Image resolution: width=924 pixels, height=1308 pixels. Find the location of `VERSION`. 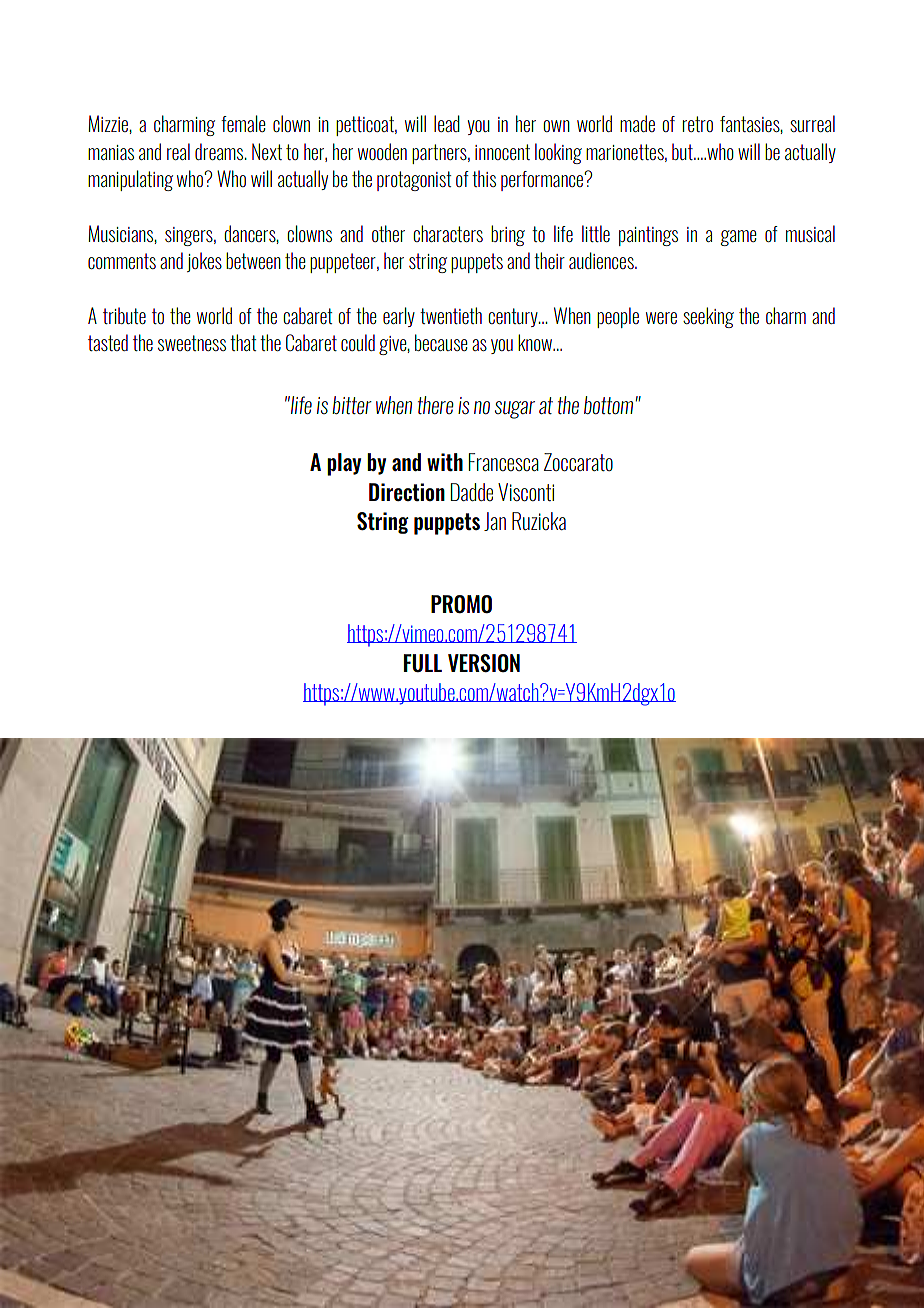

VERSION is located at coordinates (484, 663).
